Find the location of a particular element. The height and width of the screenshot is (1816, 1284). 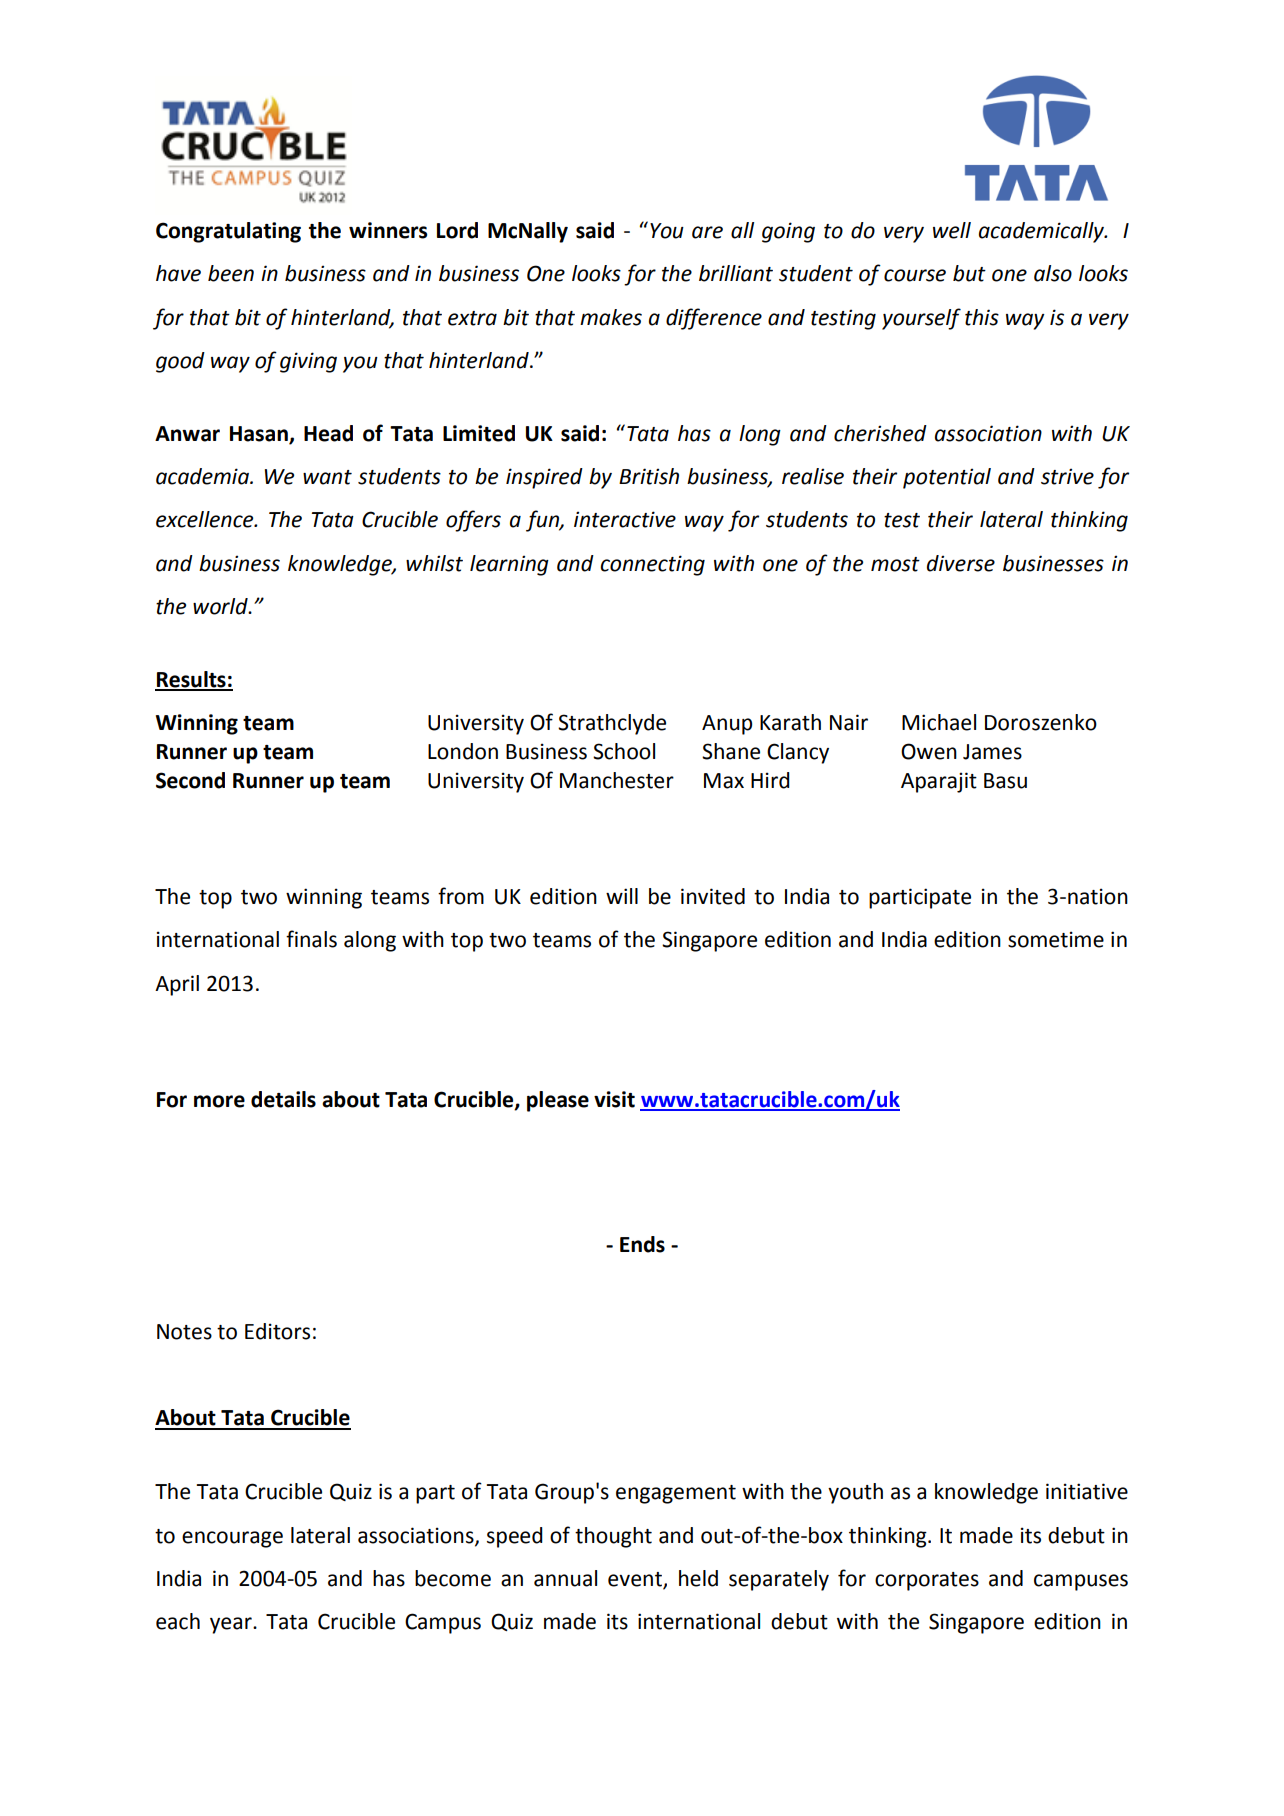

makes is located at coordinates (611, 317).
